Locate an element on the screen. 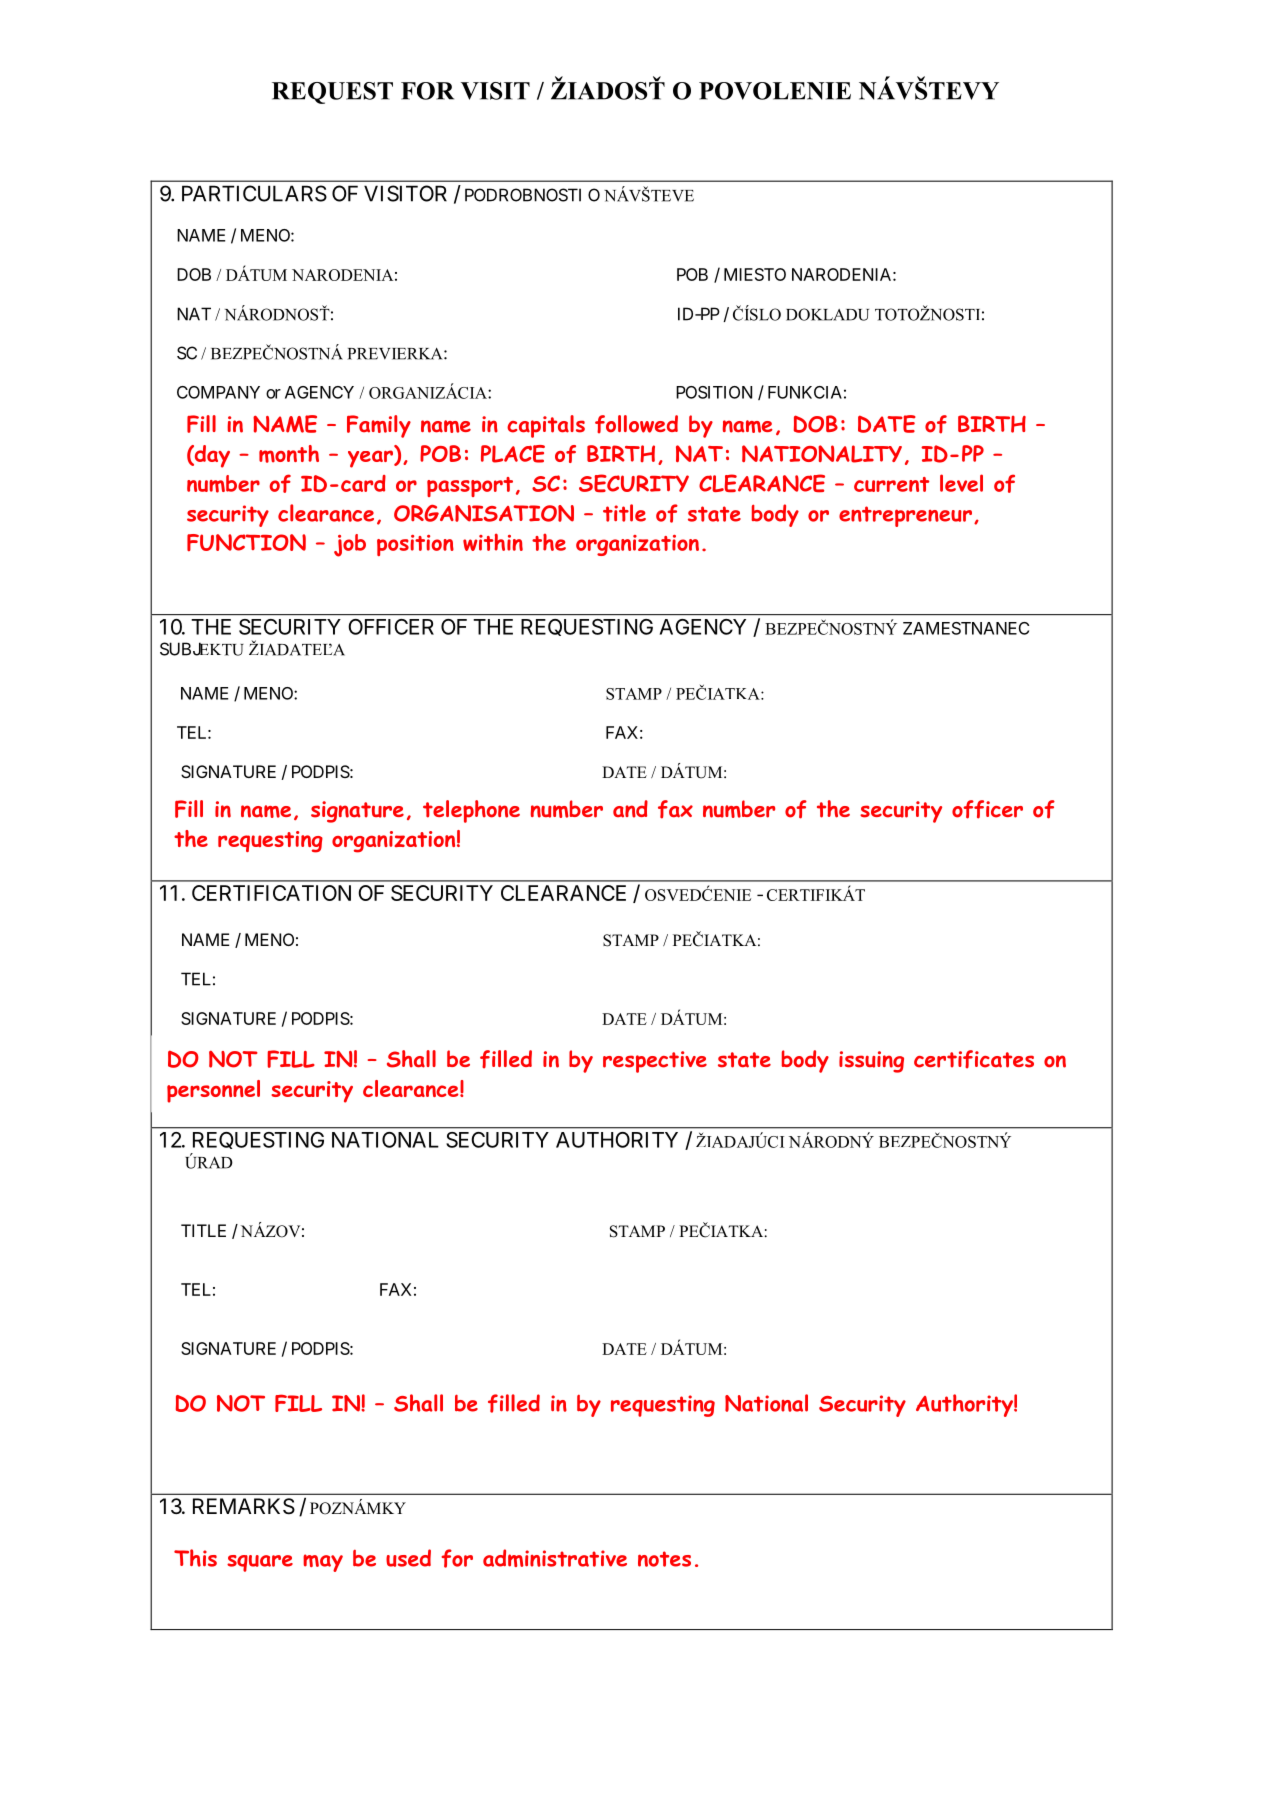  CERTIFICATION is located at coordinates (271, 893).
